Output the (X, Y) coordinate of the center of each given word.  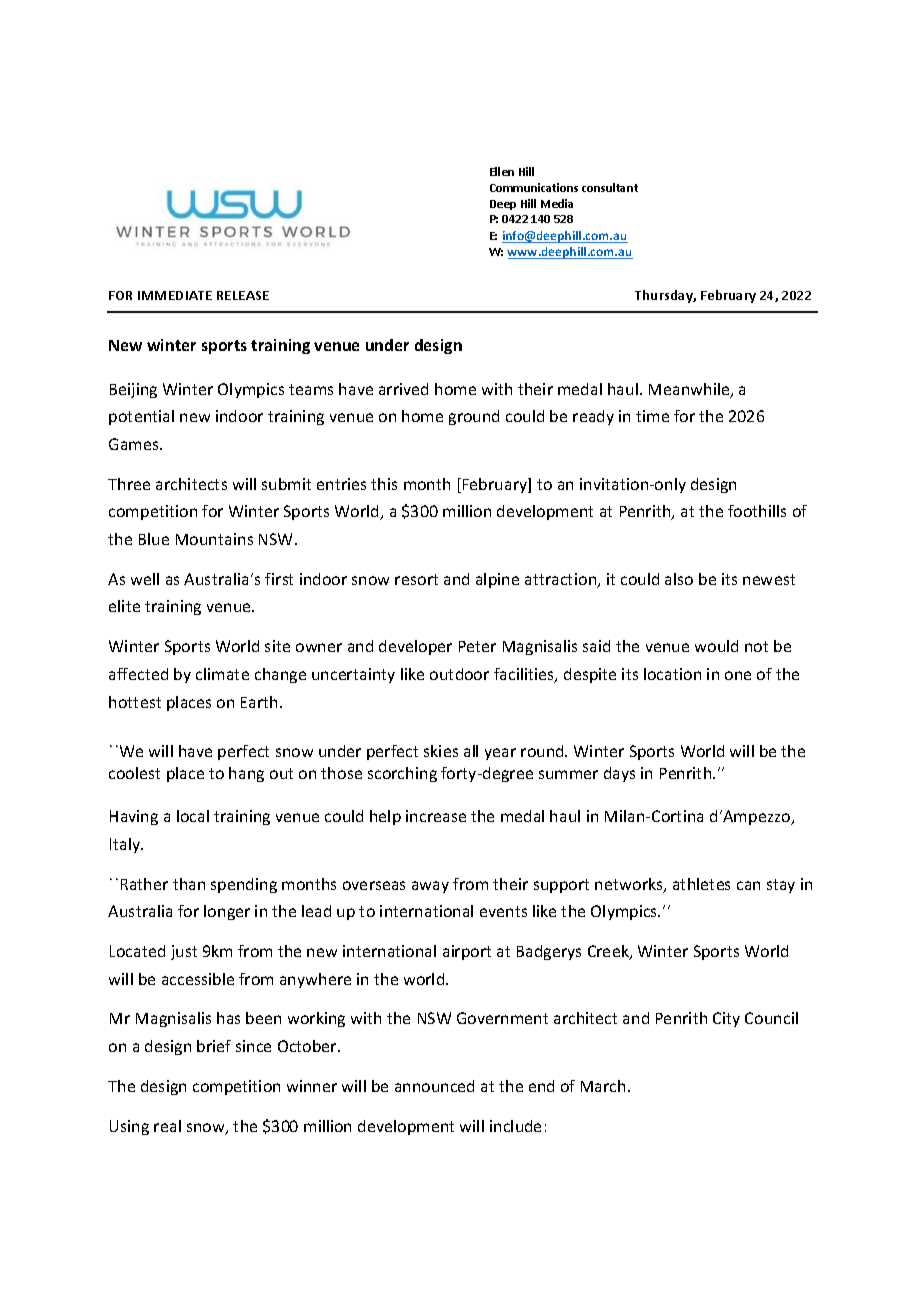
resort (416, 579)
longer (227, 912)
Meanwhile (690, 390)
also (679, 579)
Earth (259, 702)
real (167, 1126)
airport (467, 952)
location (672, 674)
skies (441, 751)
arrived (403, 389)
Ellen (502, 171)
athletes (701, 884)
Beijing (133, 390)
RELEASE (243, 295)
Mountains (214, 539)
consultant (610, 187)
